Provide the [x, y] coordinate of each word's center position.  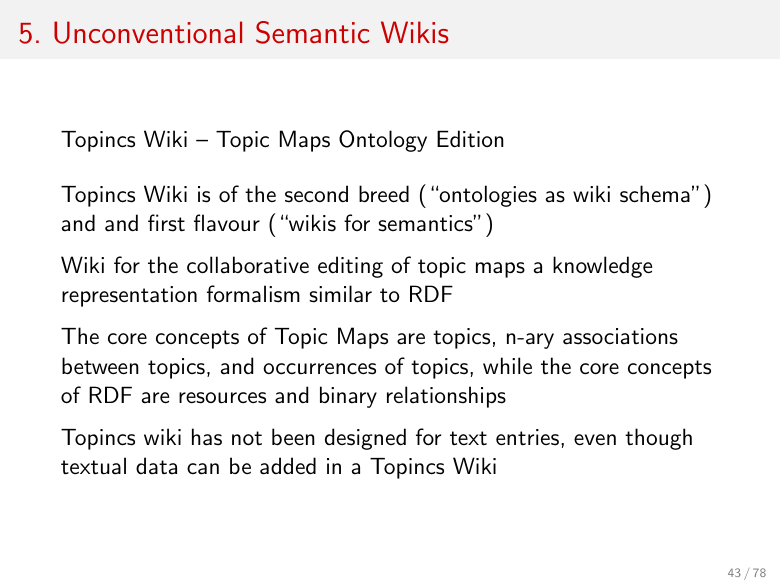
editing [350, 267]
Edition [470, 139]
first [166, 223]
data [156, 466]
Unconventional [148, 32]
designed [365, 439]
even [595, 440]
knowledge [602, 267]
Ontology [383, 141]
